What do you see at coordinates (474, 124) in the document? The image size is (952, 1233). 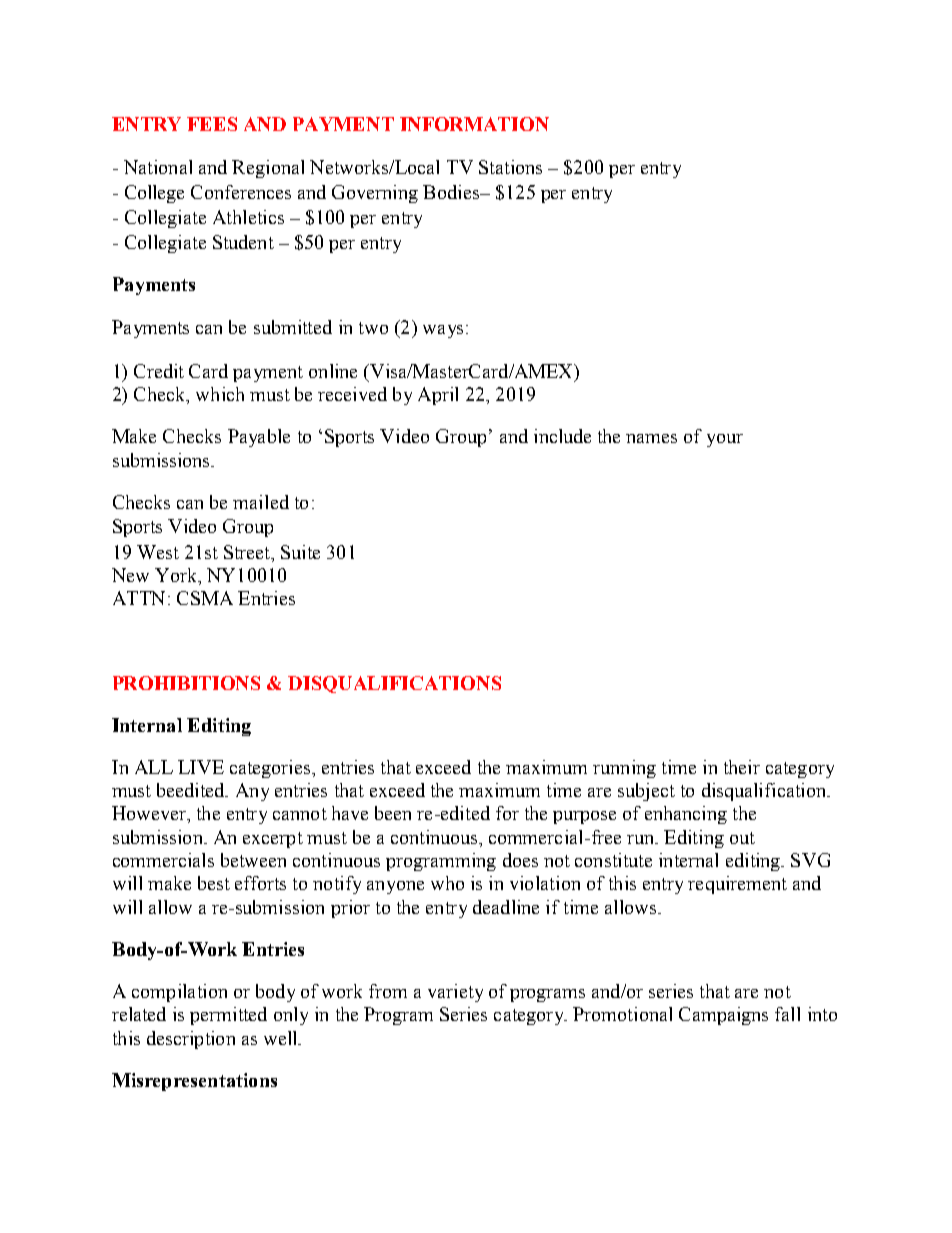 I see `INFORMATION` at bounding box center [474, 124].
